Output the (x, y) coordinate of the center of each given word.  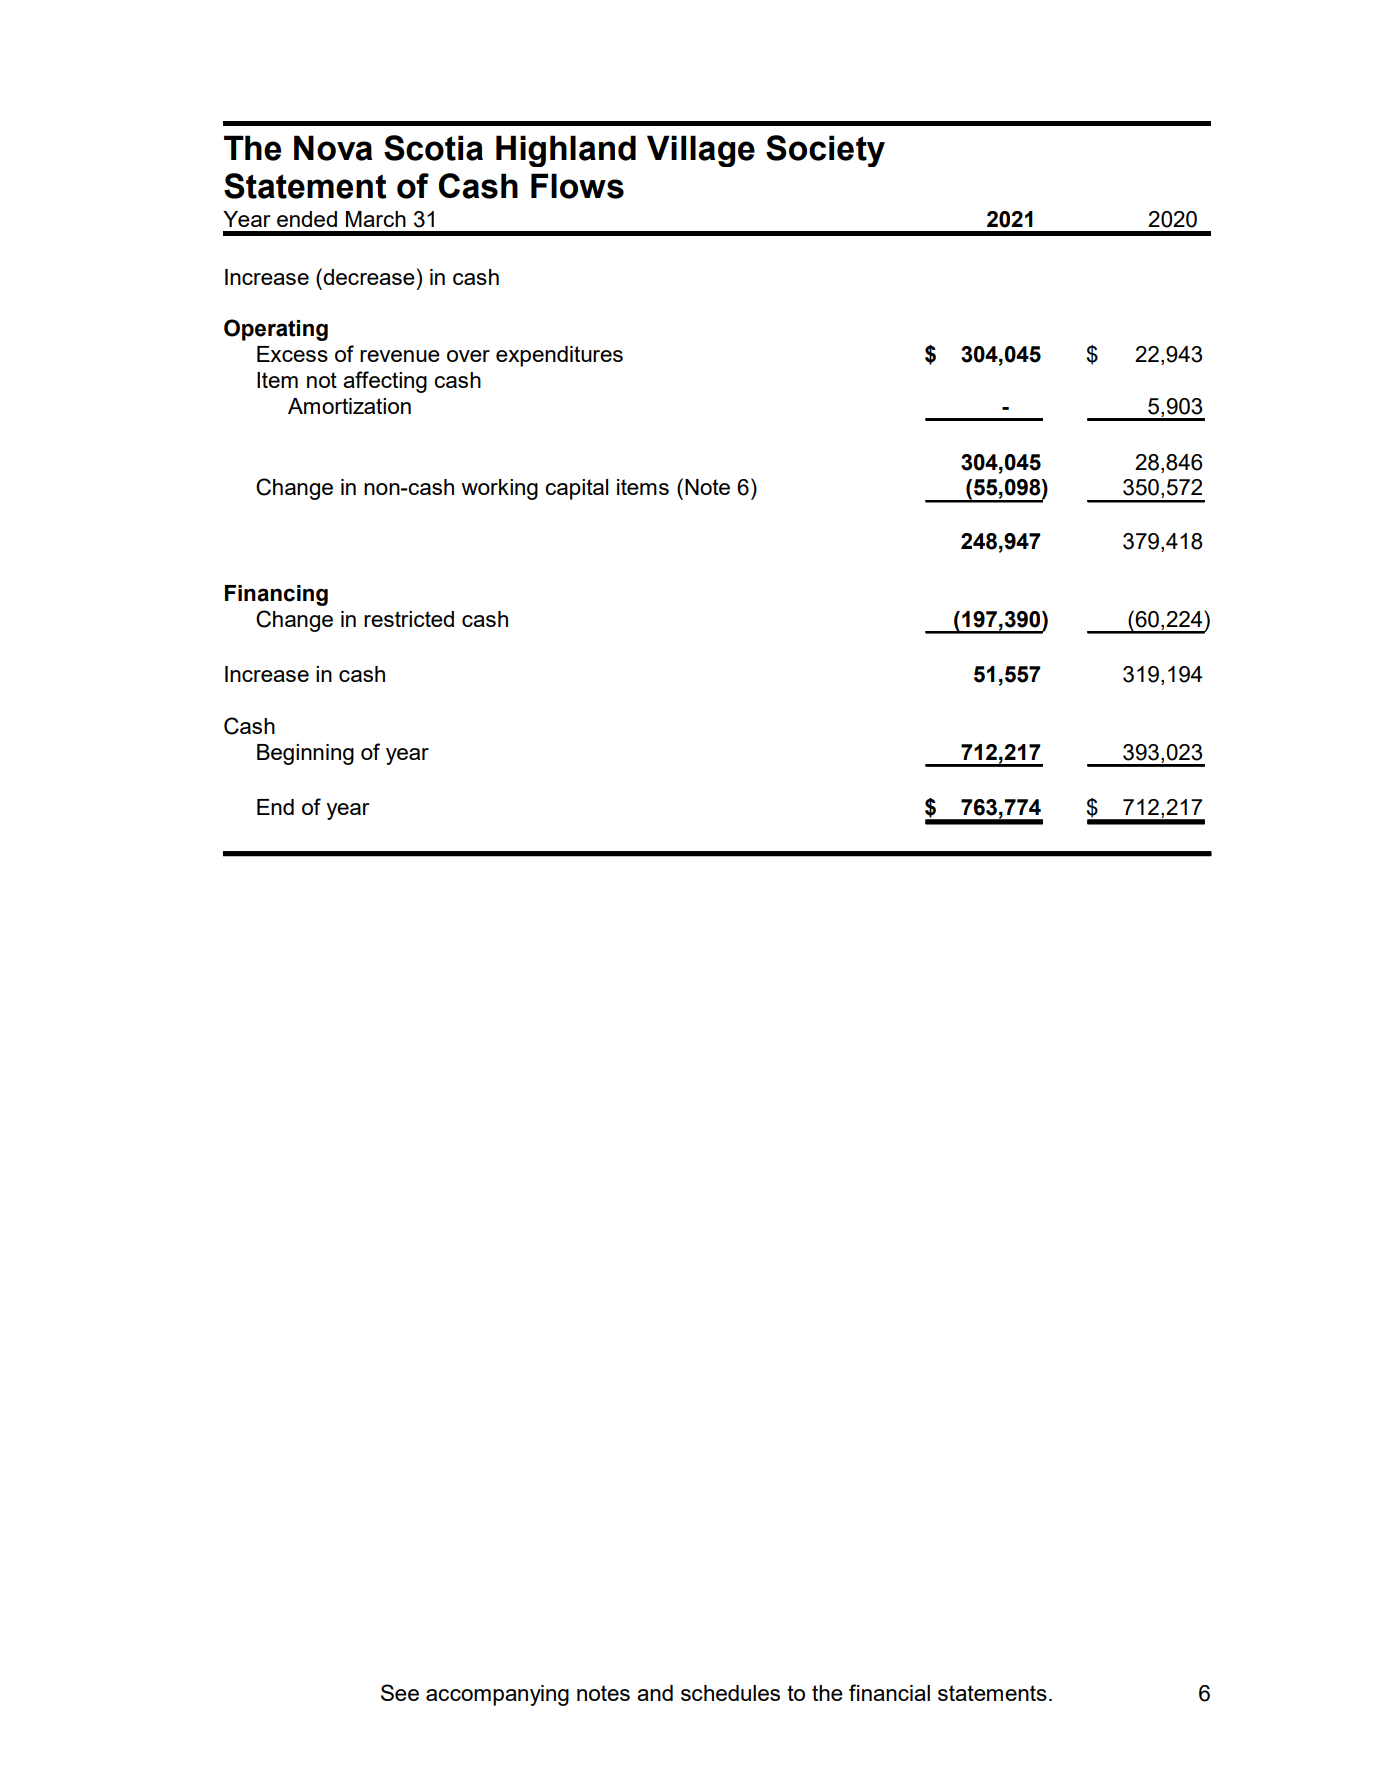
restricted (409, 619)
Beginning (305, 754)
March (376, 219)
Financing (276, 595)
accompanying (497, 1695)
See (400, 1692)
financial (889, 1692)
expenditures (559, 356)
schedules (730, 1693)
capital (576, 489)
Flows (577, 186)
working (499, 489)
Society (825, 151)
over (468, 356)
